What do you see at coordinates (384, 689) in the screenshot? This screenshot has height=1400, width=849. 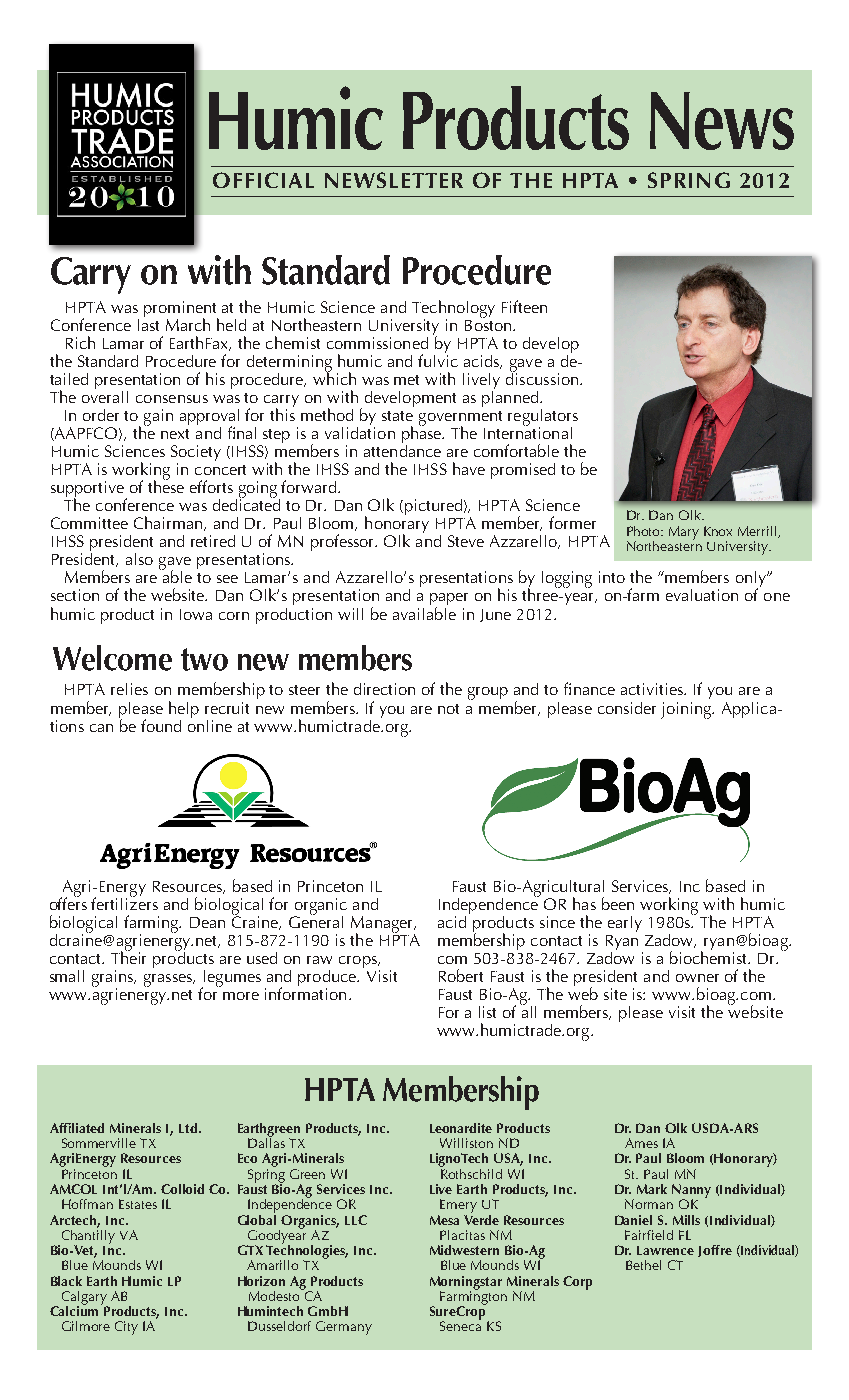 I see `direction` at bounding box center [384, 689].
